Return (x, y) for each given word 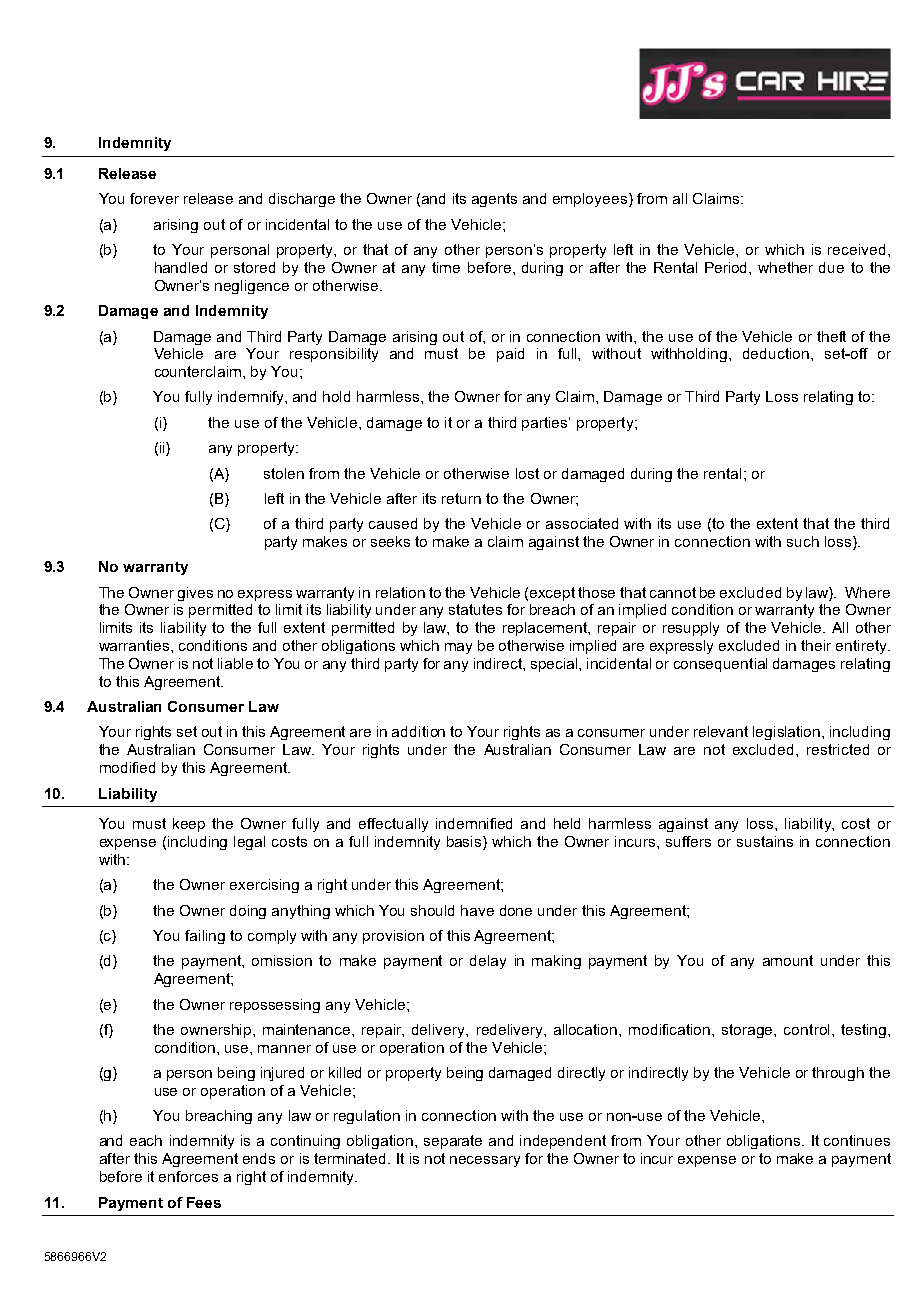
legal (249, 843)
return (461, 498)
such (803, 541)
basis (465, 843)
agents (494, 200)
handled (181, 267)
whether (785, 267)
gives (195, 594)
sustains (765, 841)
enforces (188, 1176)
